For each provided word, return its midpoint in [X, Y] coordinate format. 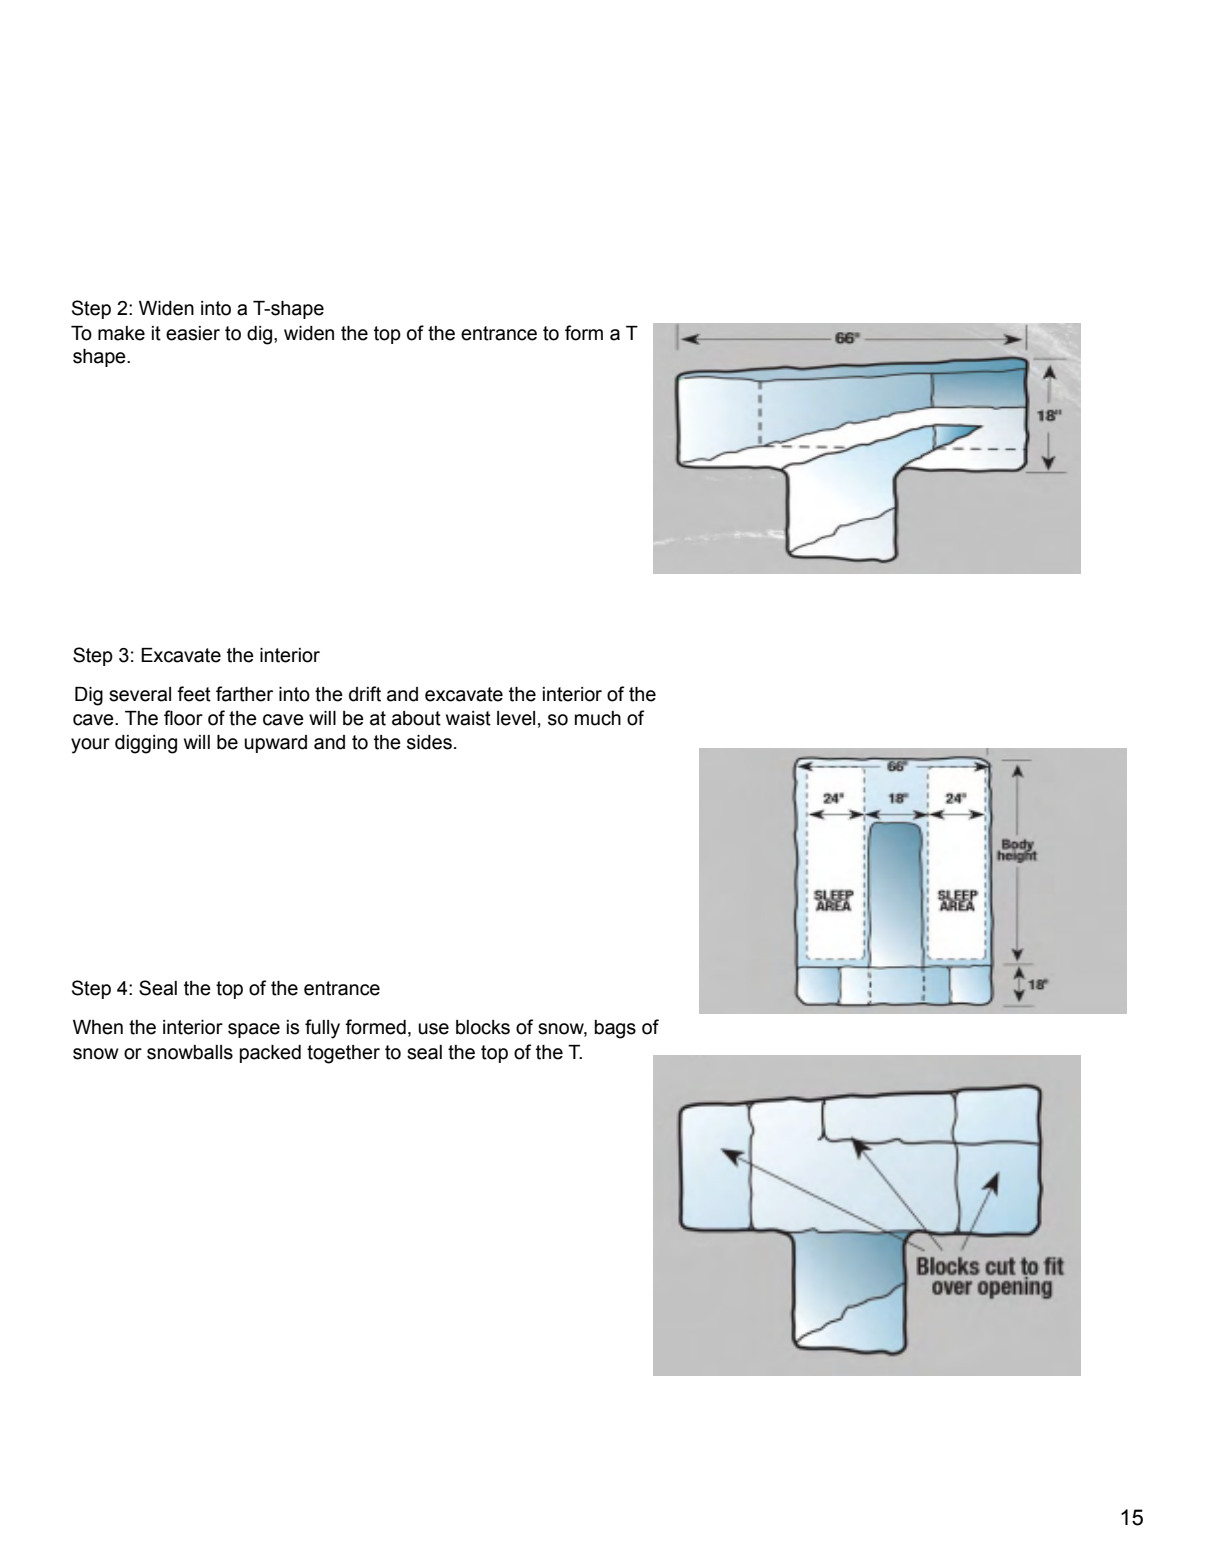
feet [194, 694]
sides [429, 742]
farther [244, 694]
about [416, 718]
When [98, 1027]
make [121, 333]
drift [365, 694]
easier [193, 333]
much [598, 718]
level [516, 718]
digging [146, 744]
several [140, 694]
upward [275, 744]
